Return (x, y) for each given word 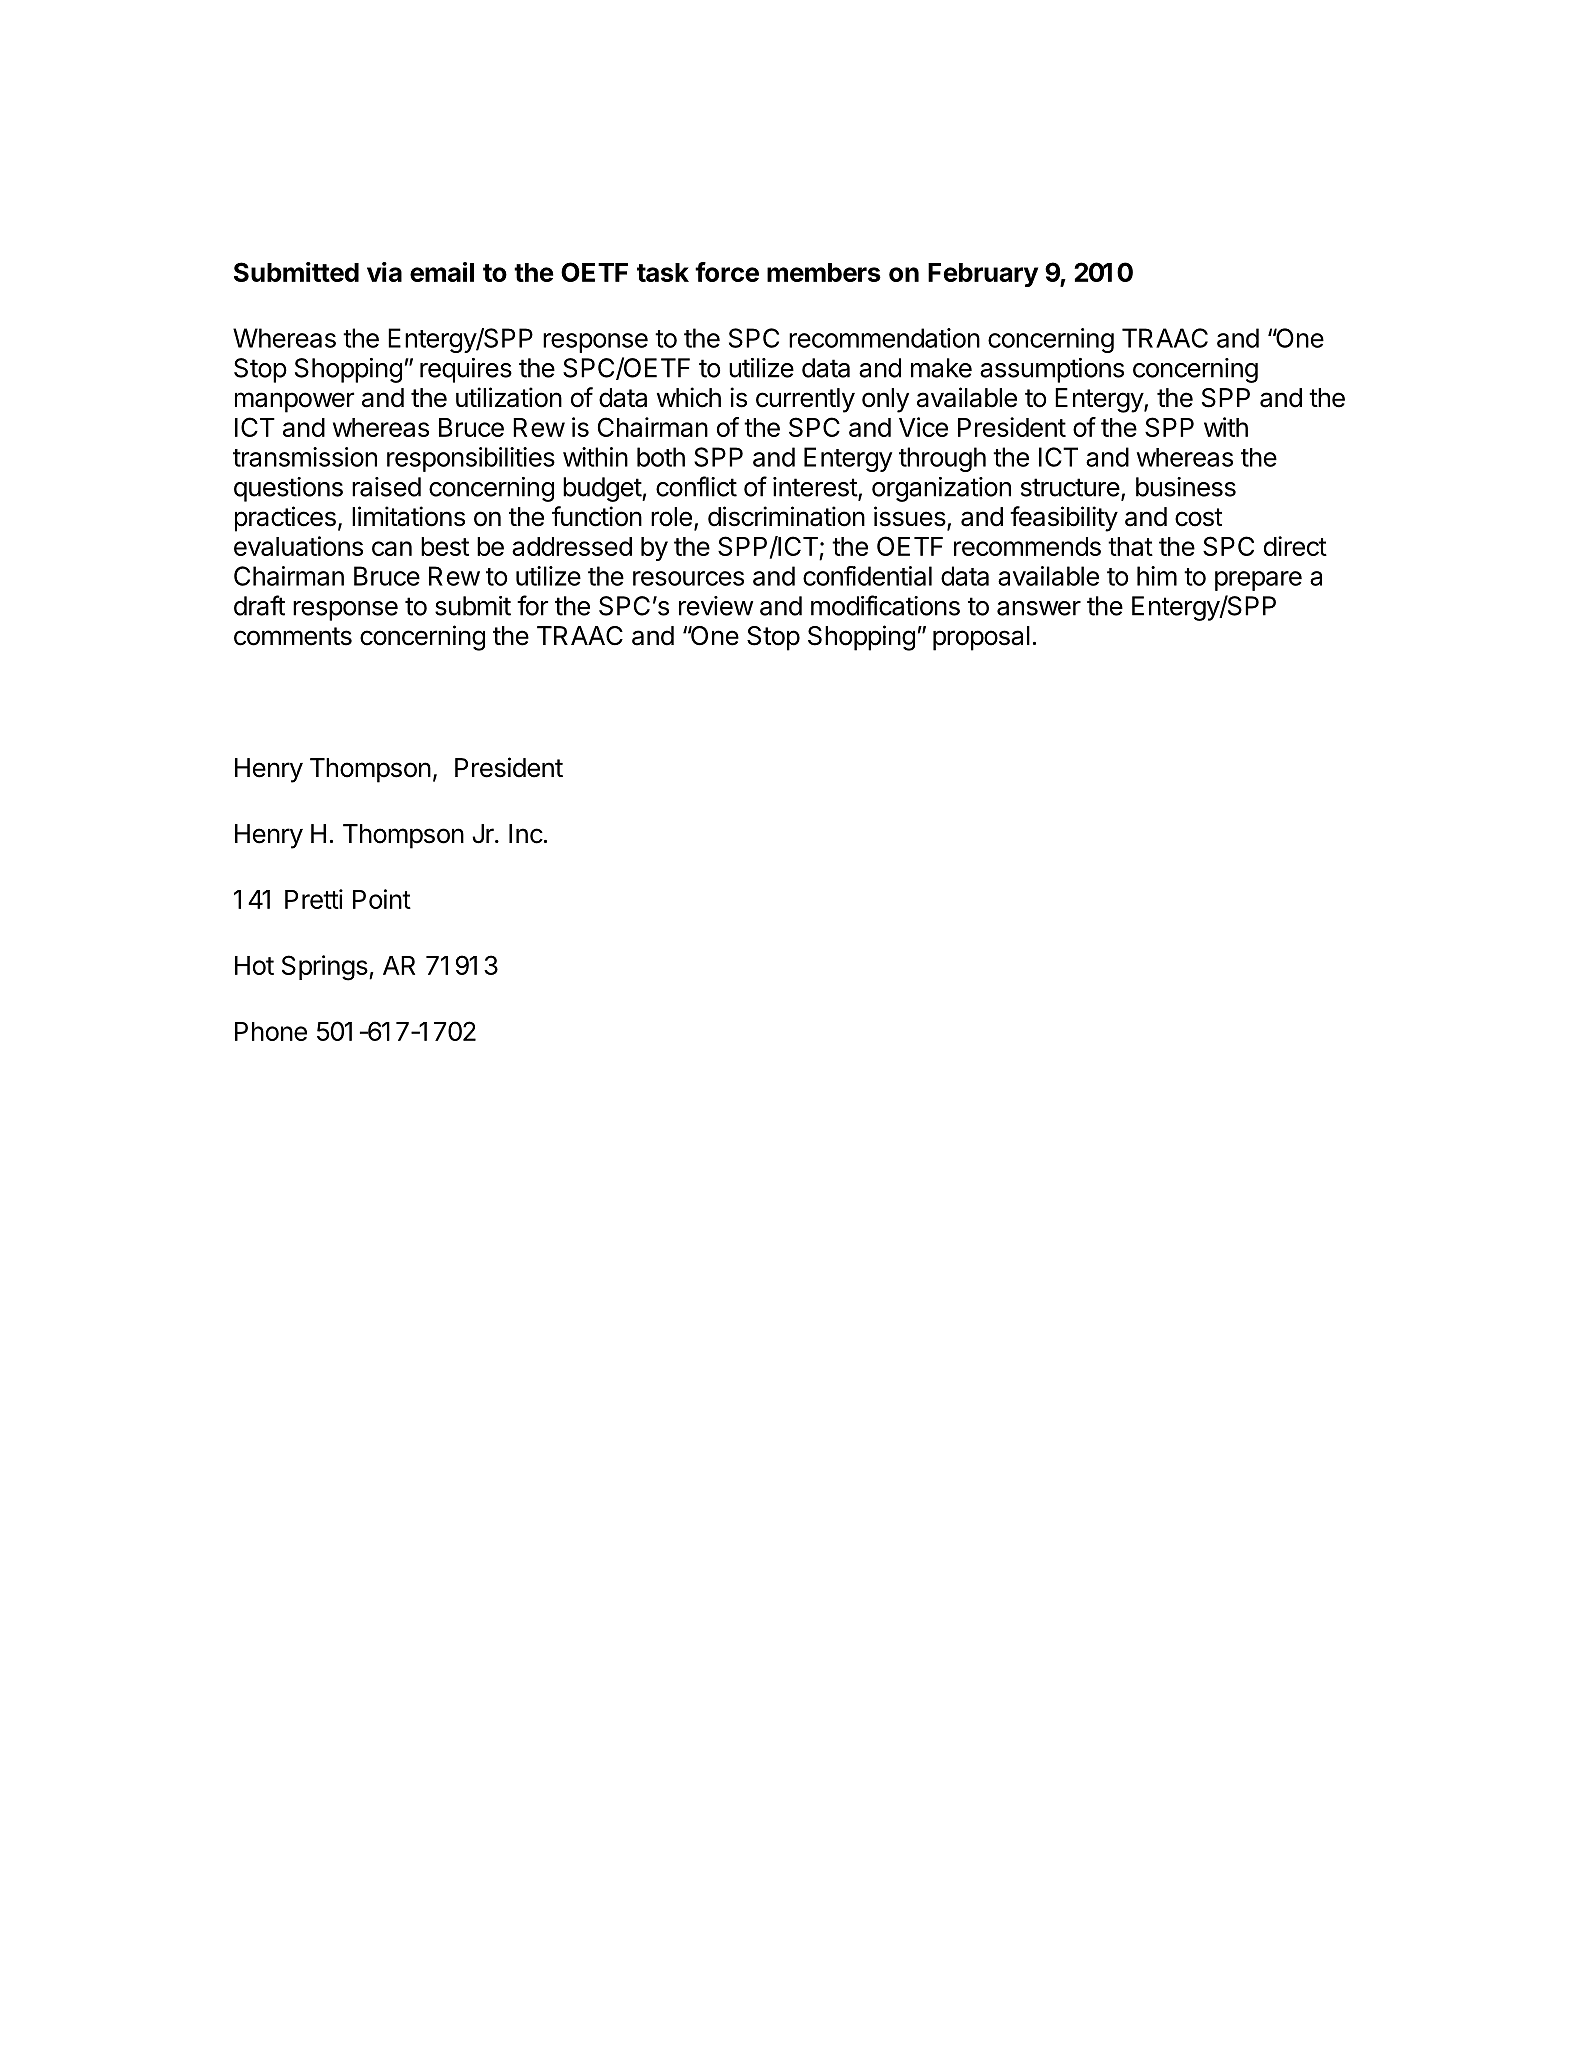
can (392, 548)
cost (1198, 517)
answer (1039, 608)
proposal (981, 638)
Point (382, 899)
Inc (526, 834)
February (983, 275)
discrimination (786, 516)
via (384, 272)
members (824, 272)
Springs (326, 968)
